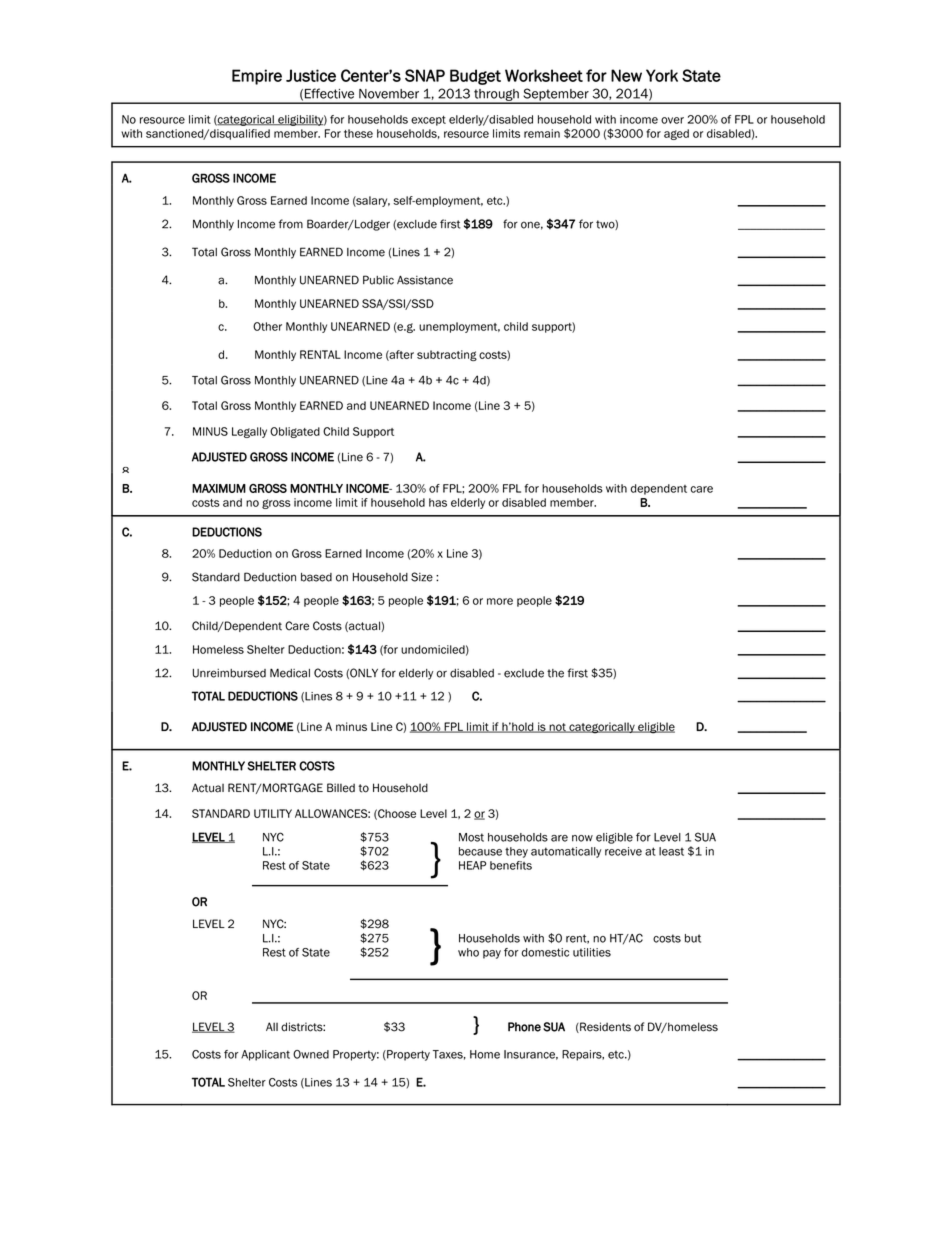 The image size is (952, 1233). Describe the element at coordinates (265, 1055) in the image. I see `Applicant` at that location.
